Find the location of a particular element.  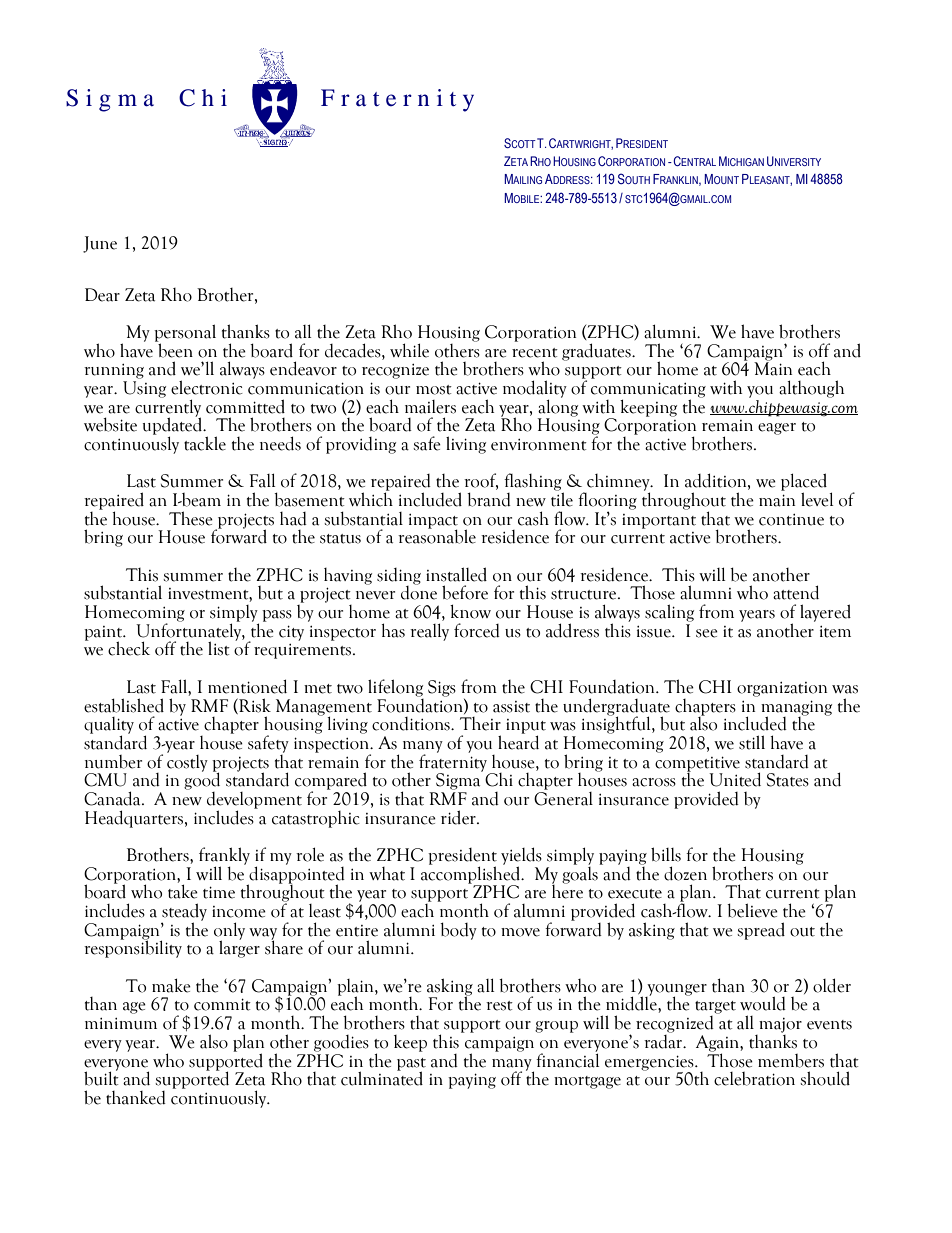

Sigs is located at coordinates (442, 688).
